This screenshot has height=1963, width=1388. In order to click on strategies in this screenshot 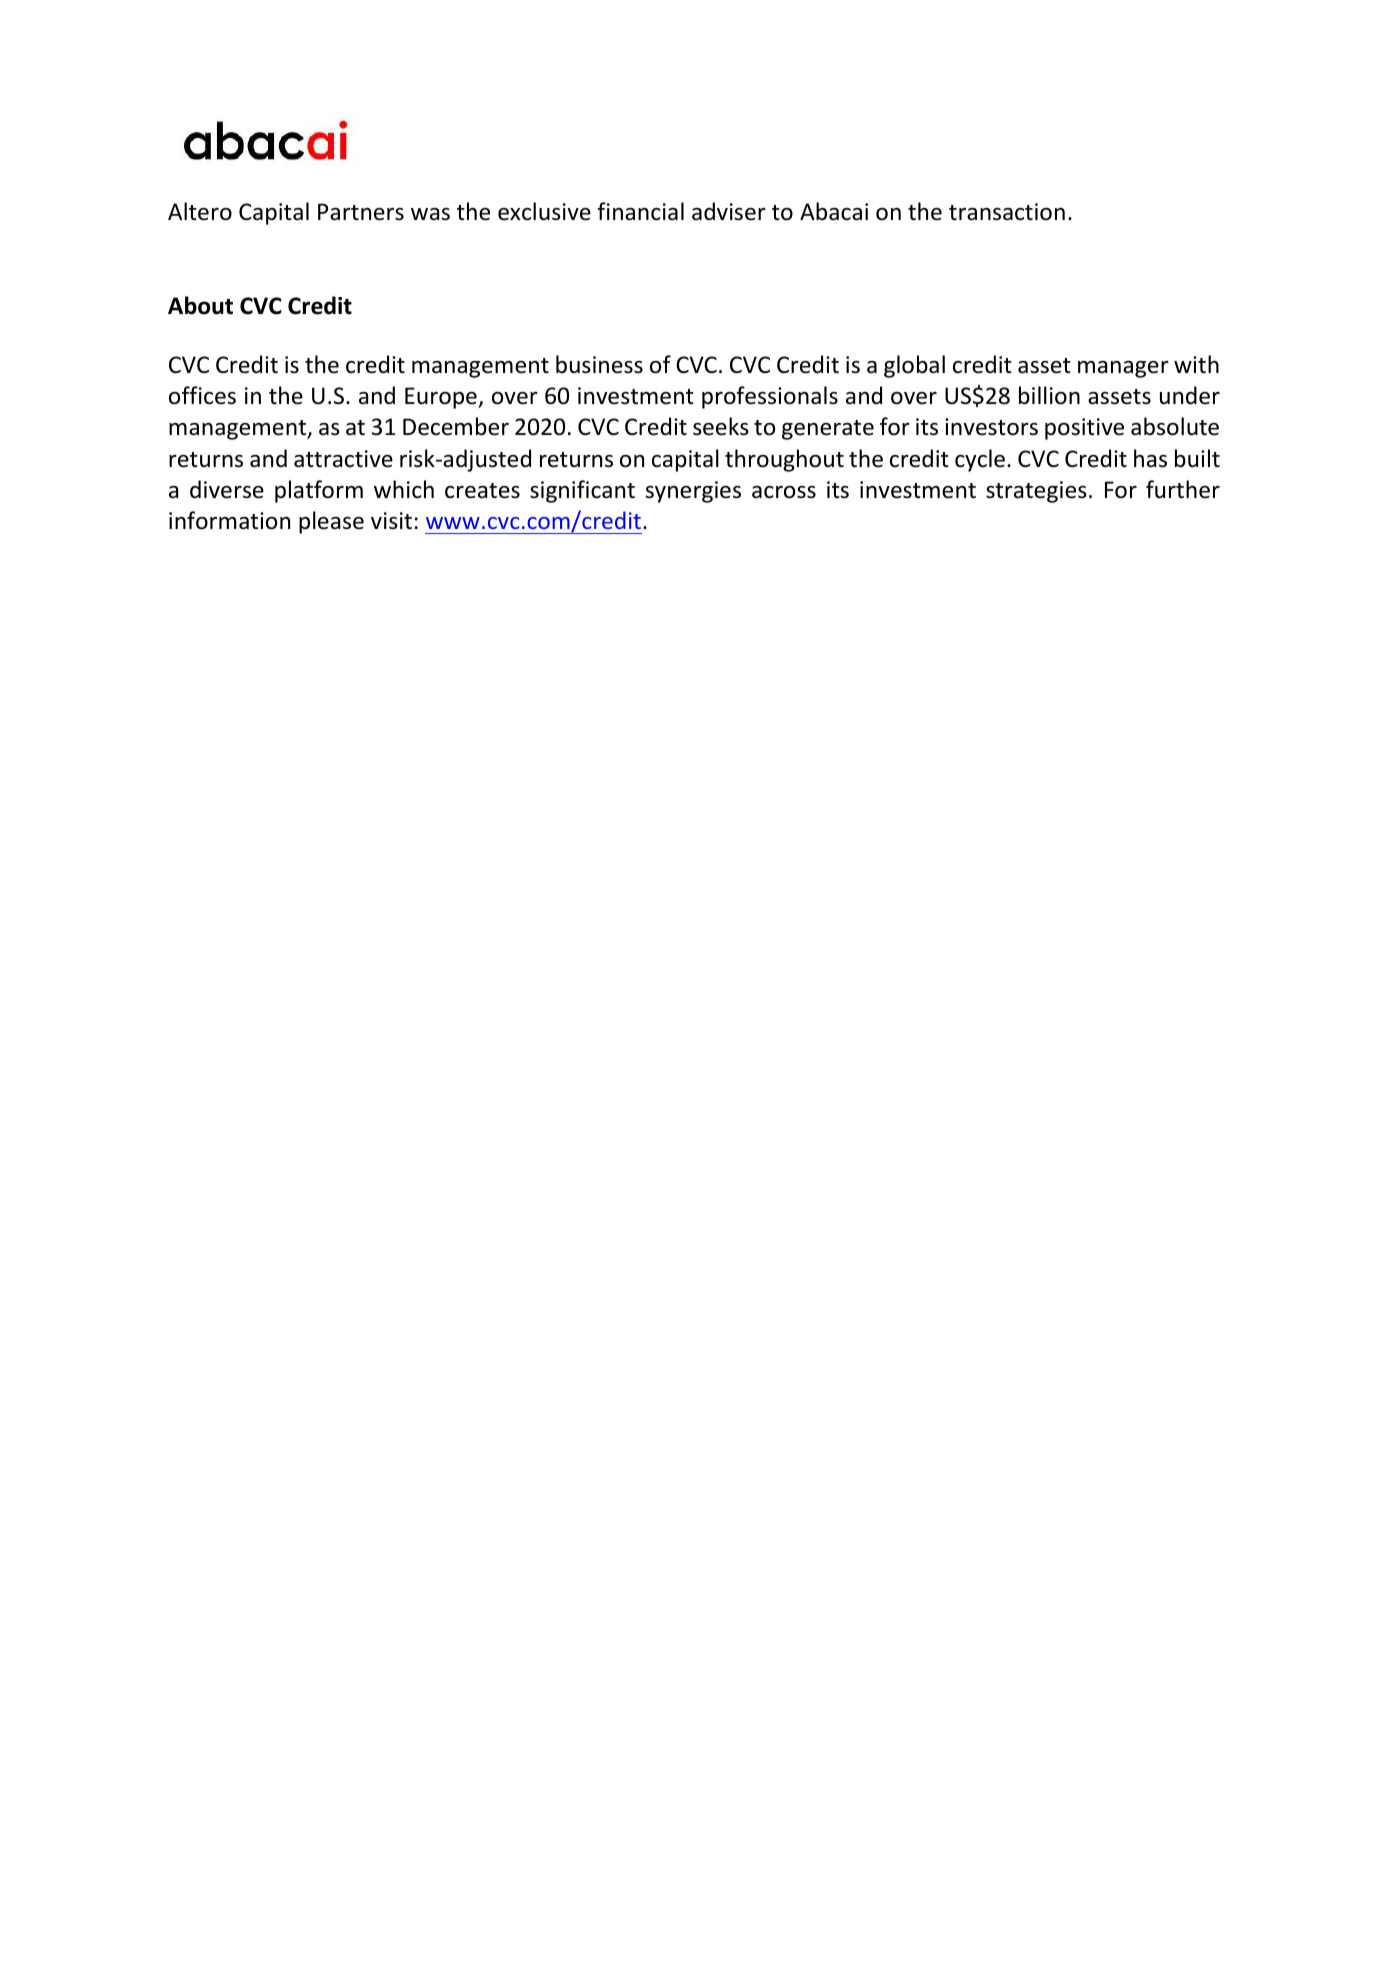, I will do `click(1036, 492)`.
